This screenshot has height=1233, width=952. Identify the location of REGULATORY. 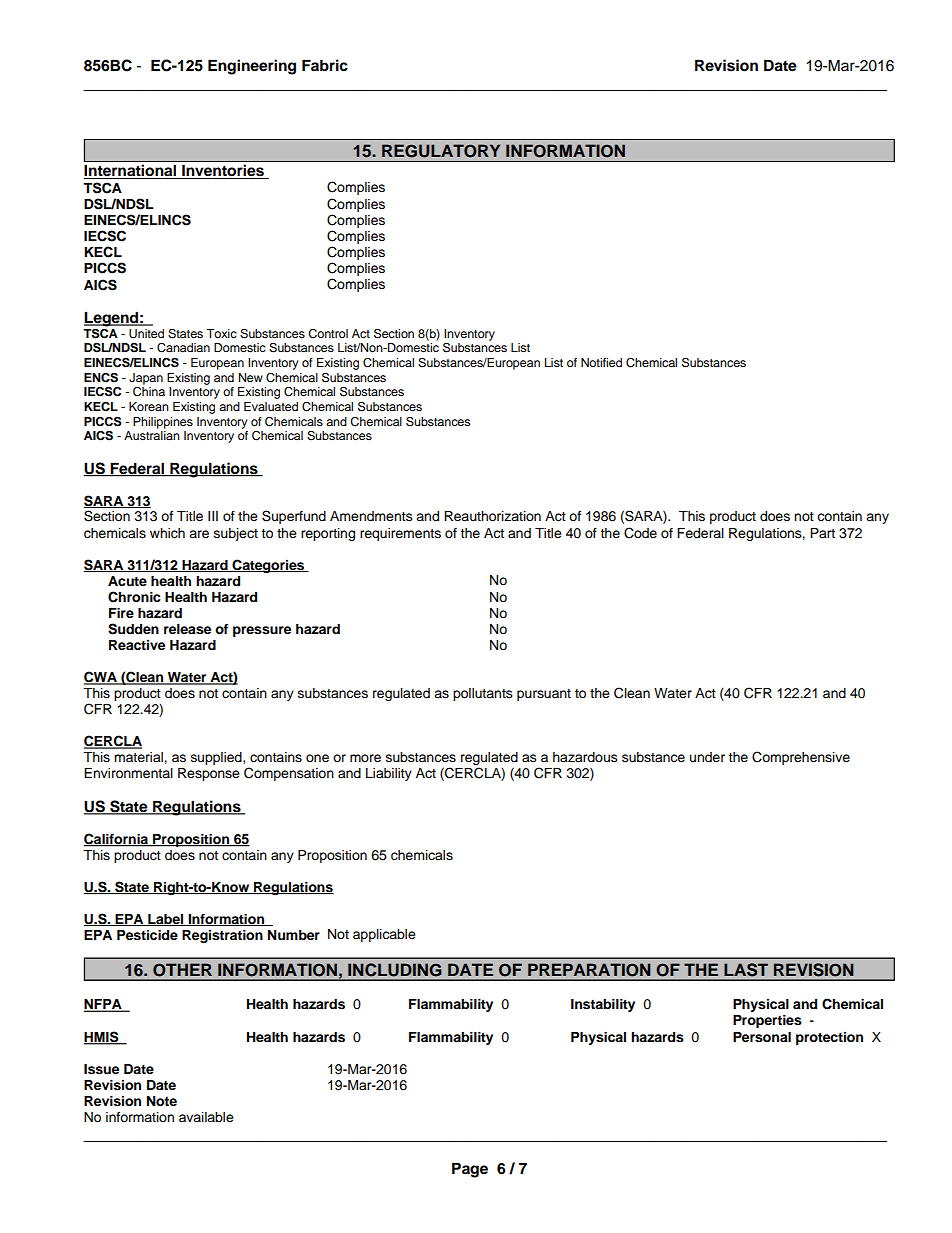
(441, 151).
